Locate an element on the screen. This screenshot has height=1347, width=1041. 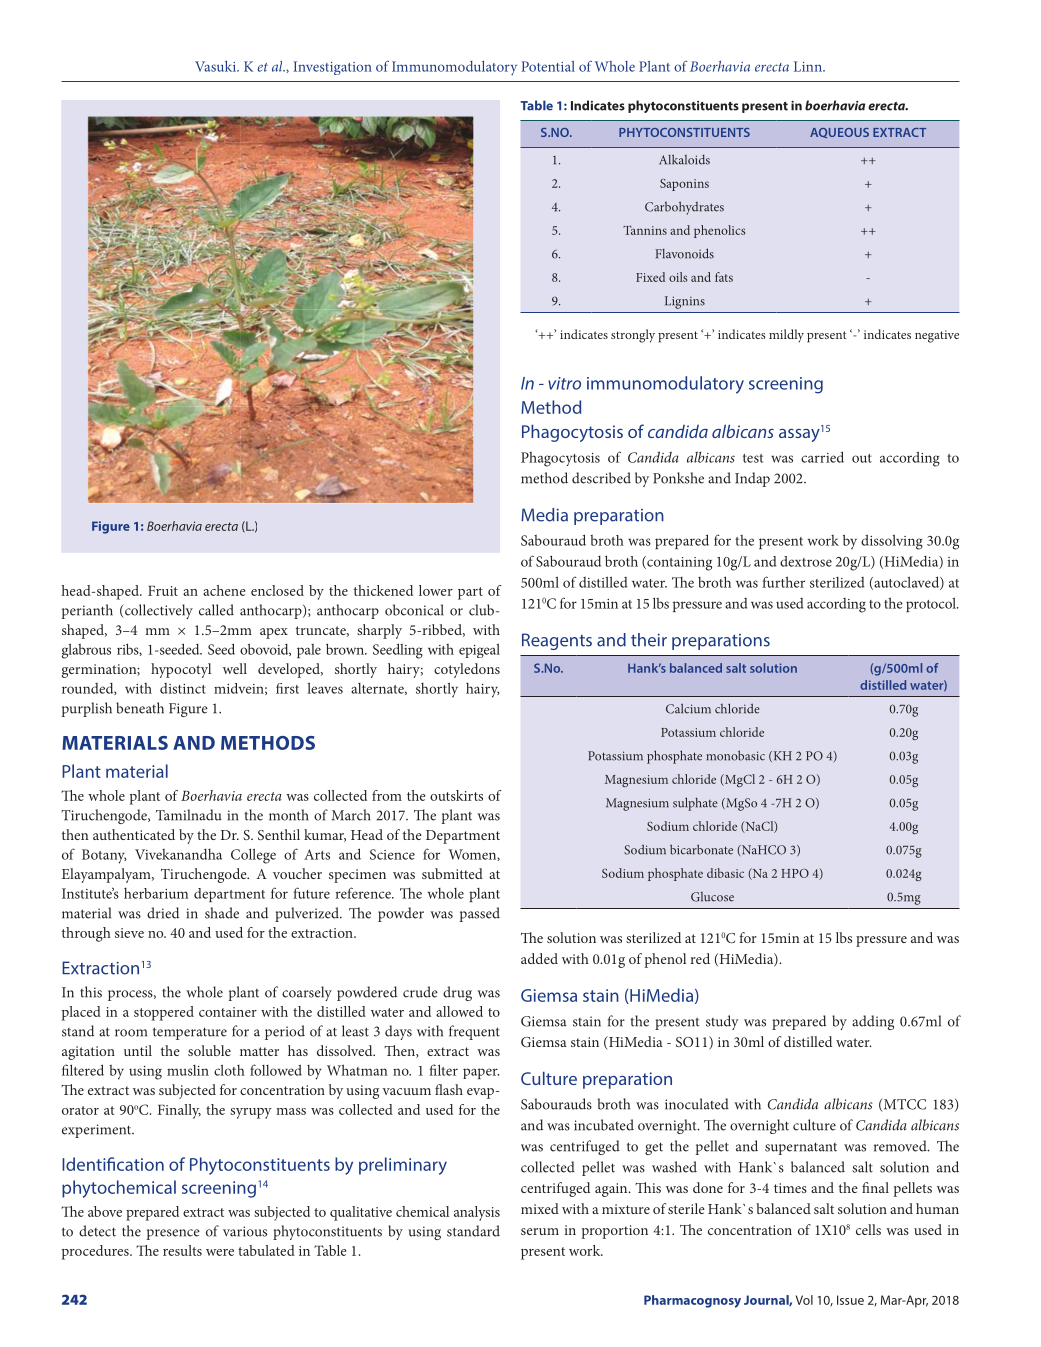
Issue is located at coordinates (850, 1300).
